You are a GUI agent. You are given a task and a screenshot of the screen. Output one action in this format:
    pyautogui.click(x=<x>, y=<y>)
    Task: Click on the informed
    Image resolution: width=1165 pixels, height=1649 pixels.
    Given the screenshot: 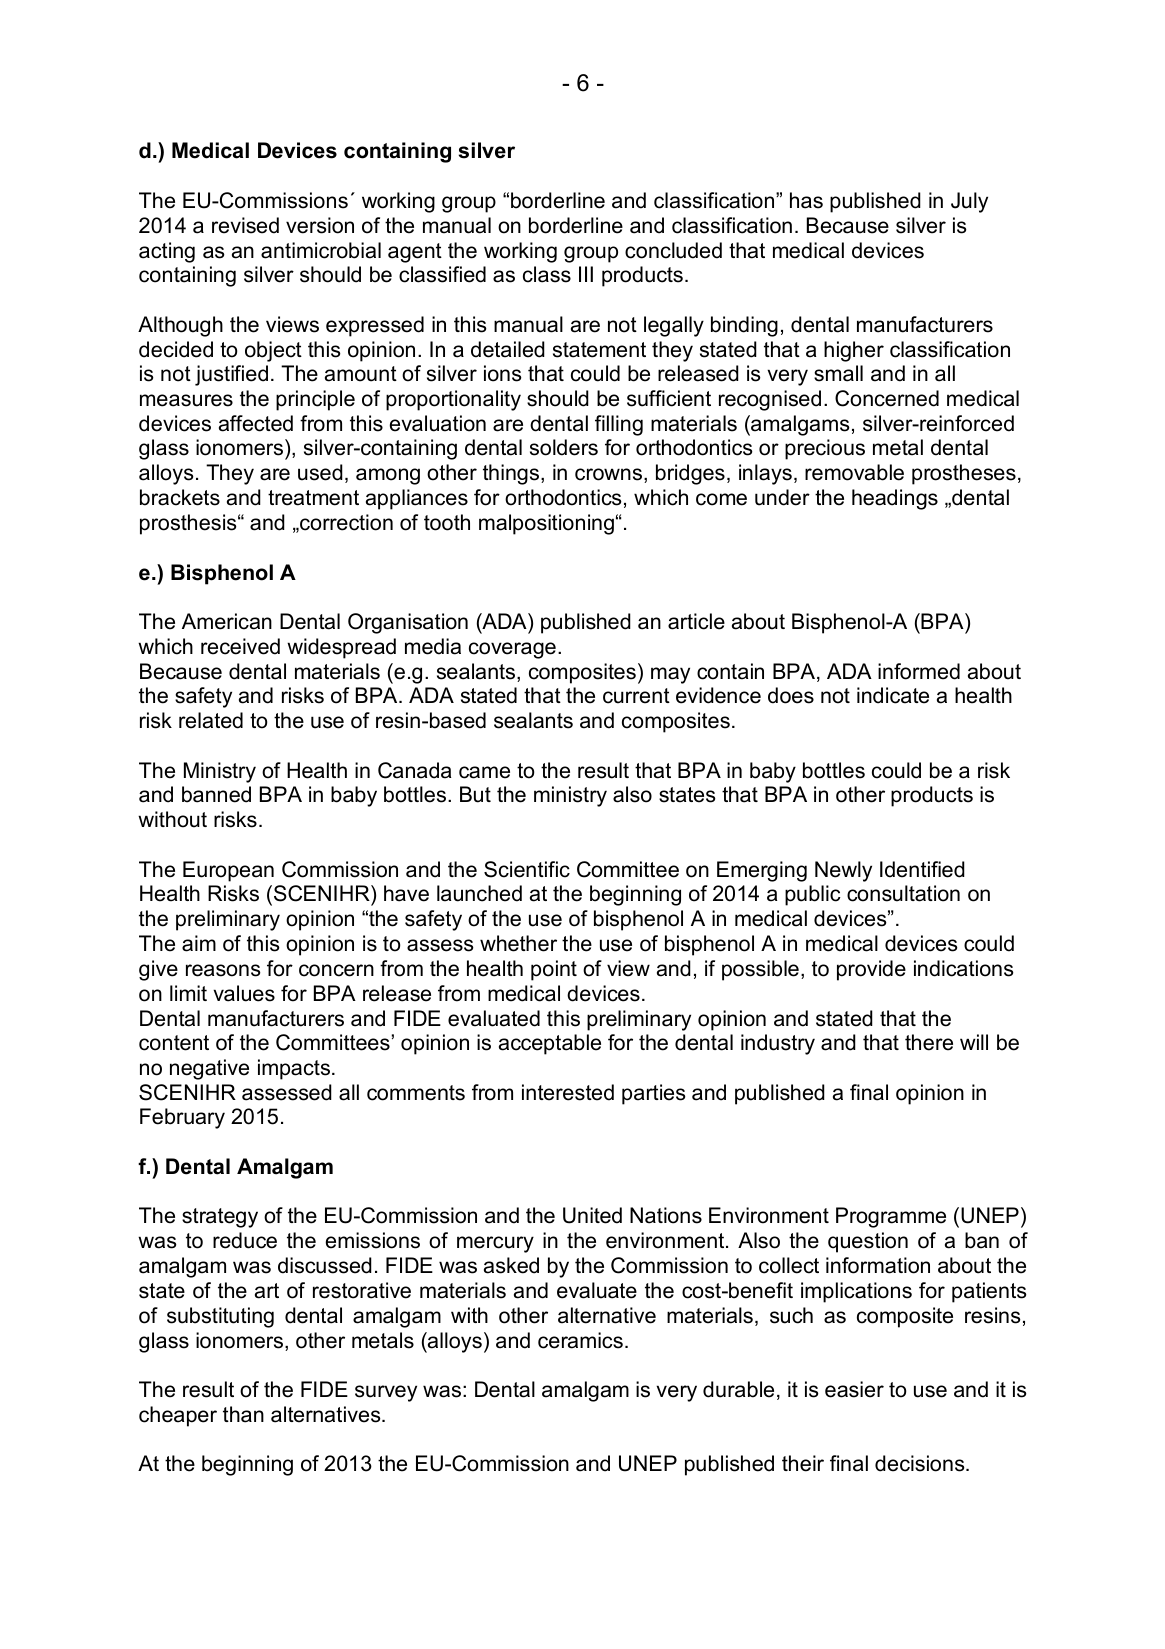 What is the action you would take?
    pyautogui.click(x=919, y=671)
